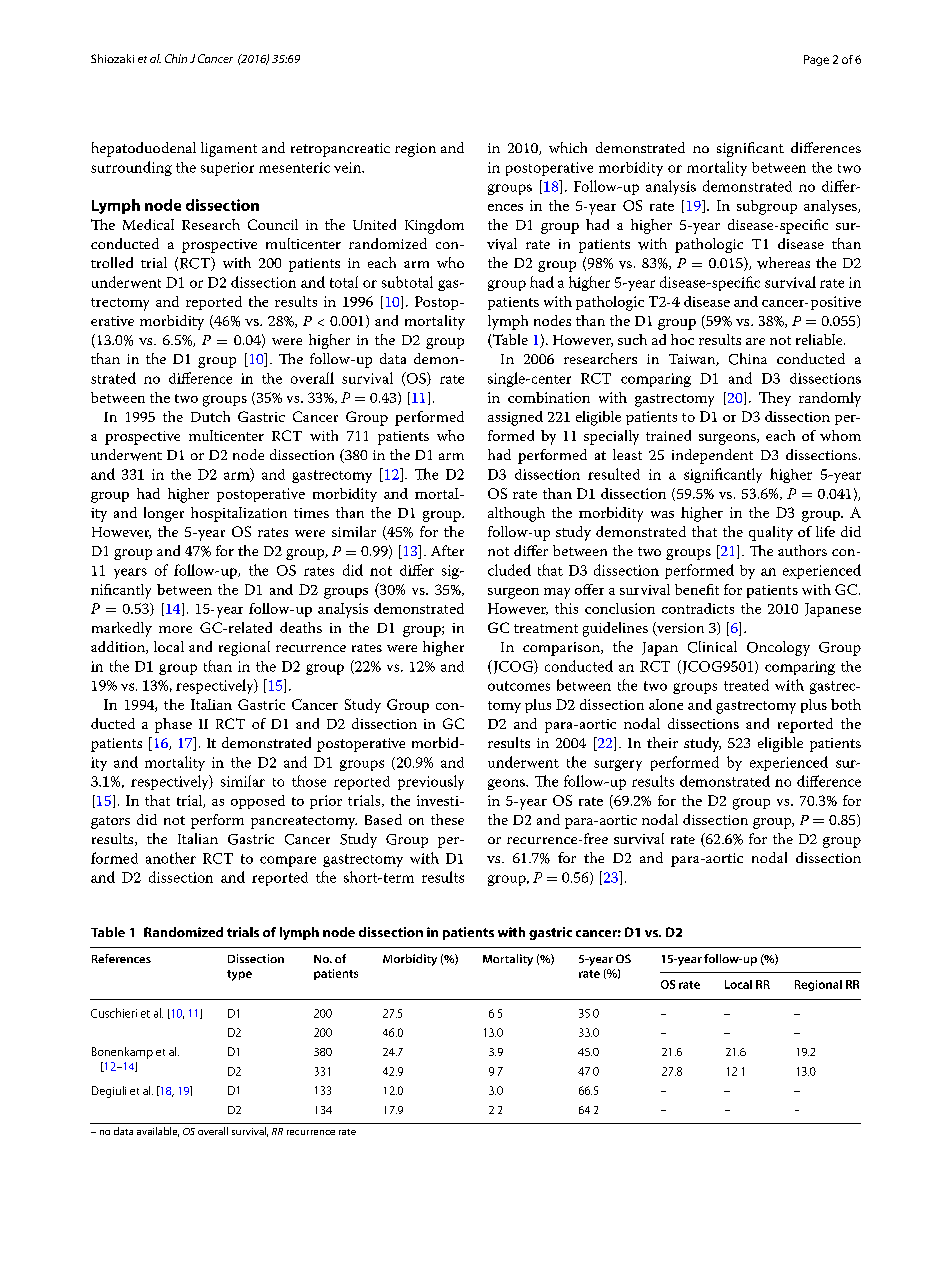 The width and height of the document is (952, 1265). What do you see at coordinates (431, 782) in the document?
I see `previously` at bounding box center [431, 782].
